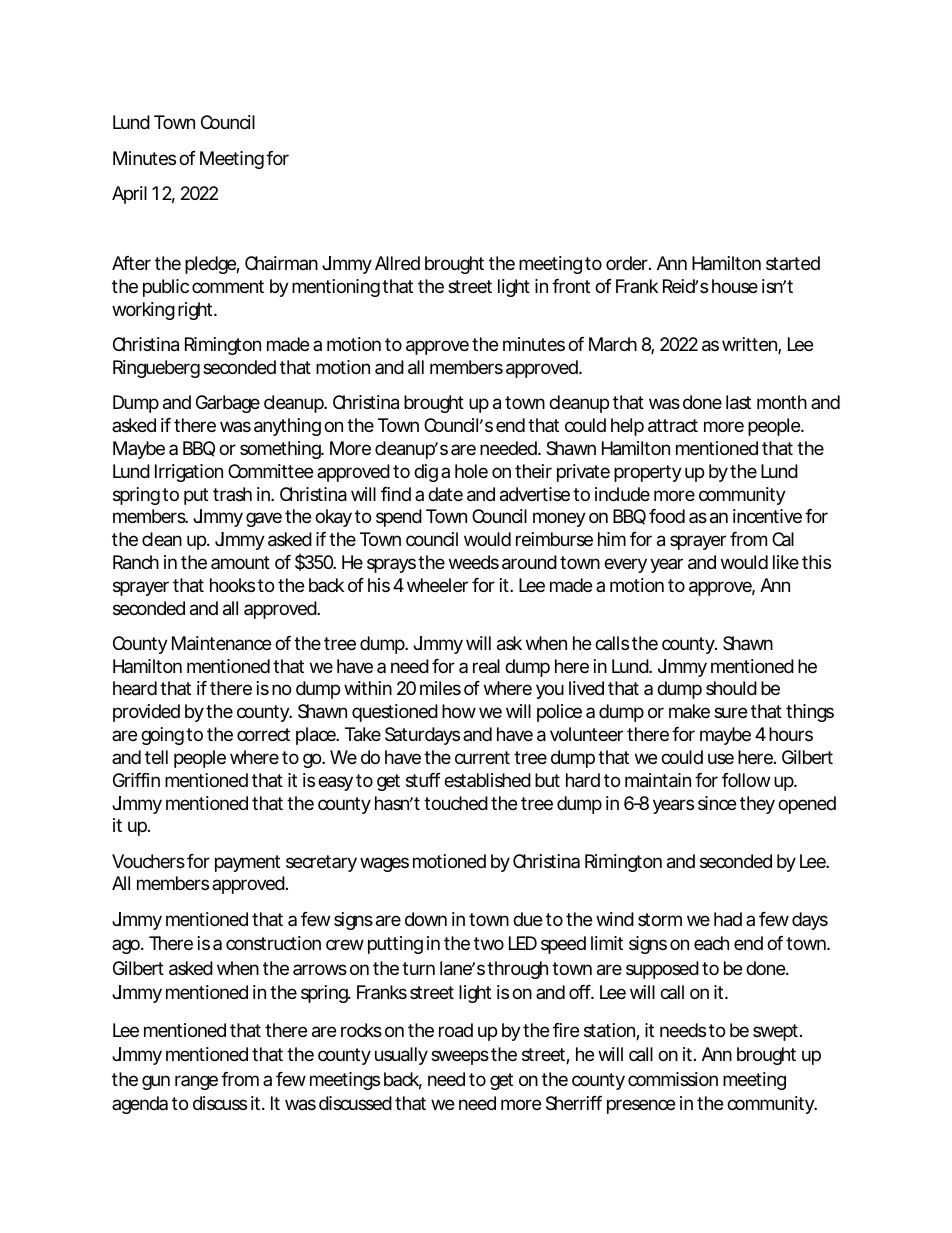 The height and width of the document is (1233, 952). What do you see at coordinates (533, 471) in the document?
I see `their` at bounding box center [533, 471].
